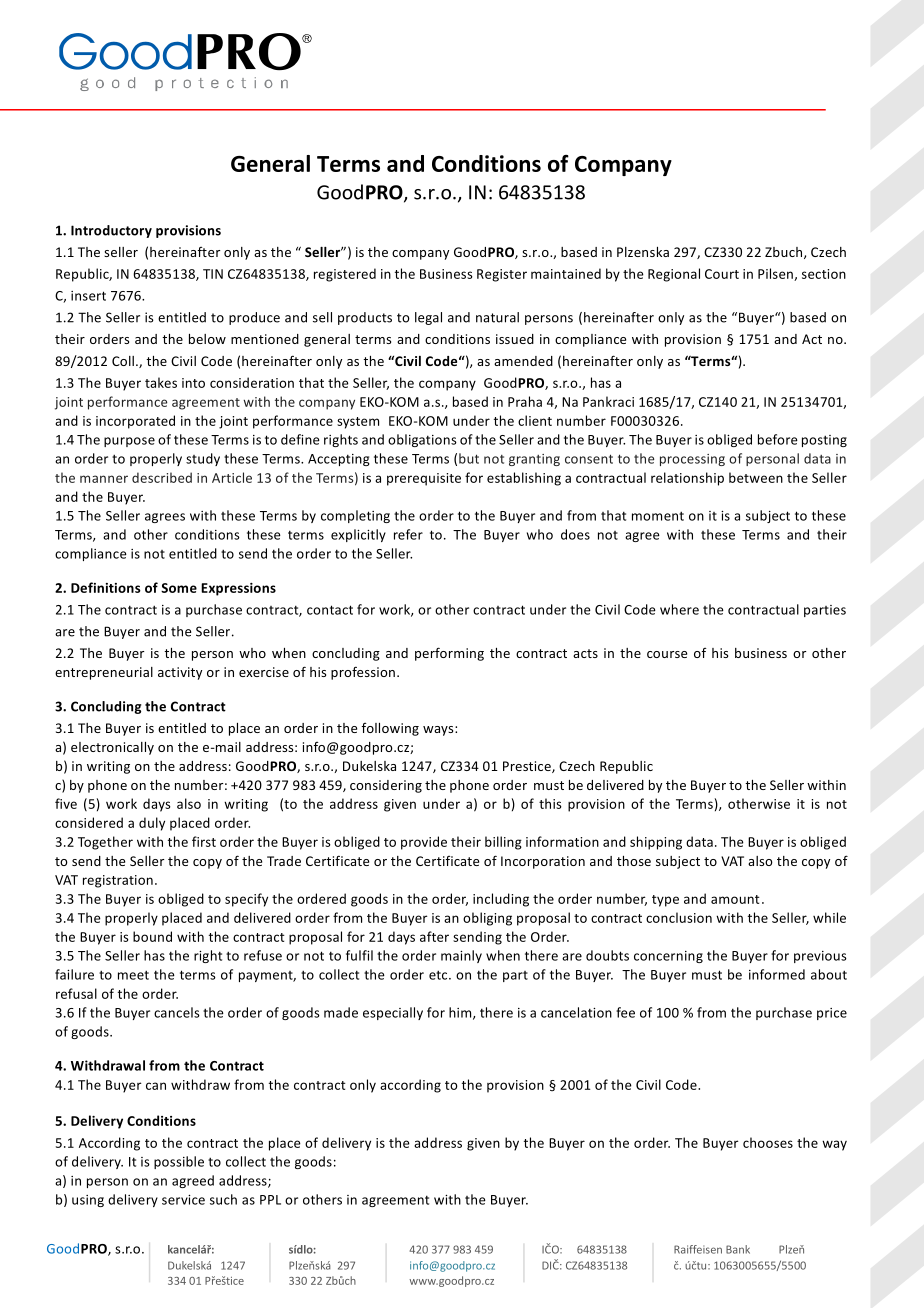 This screenshot has height=1308, width=924. Describe the element at coordinates (428, 318) in the screenshot. I see `legal` at that location.
